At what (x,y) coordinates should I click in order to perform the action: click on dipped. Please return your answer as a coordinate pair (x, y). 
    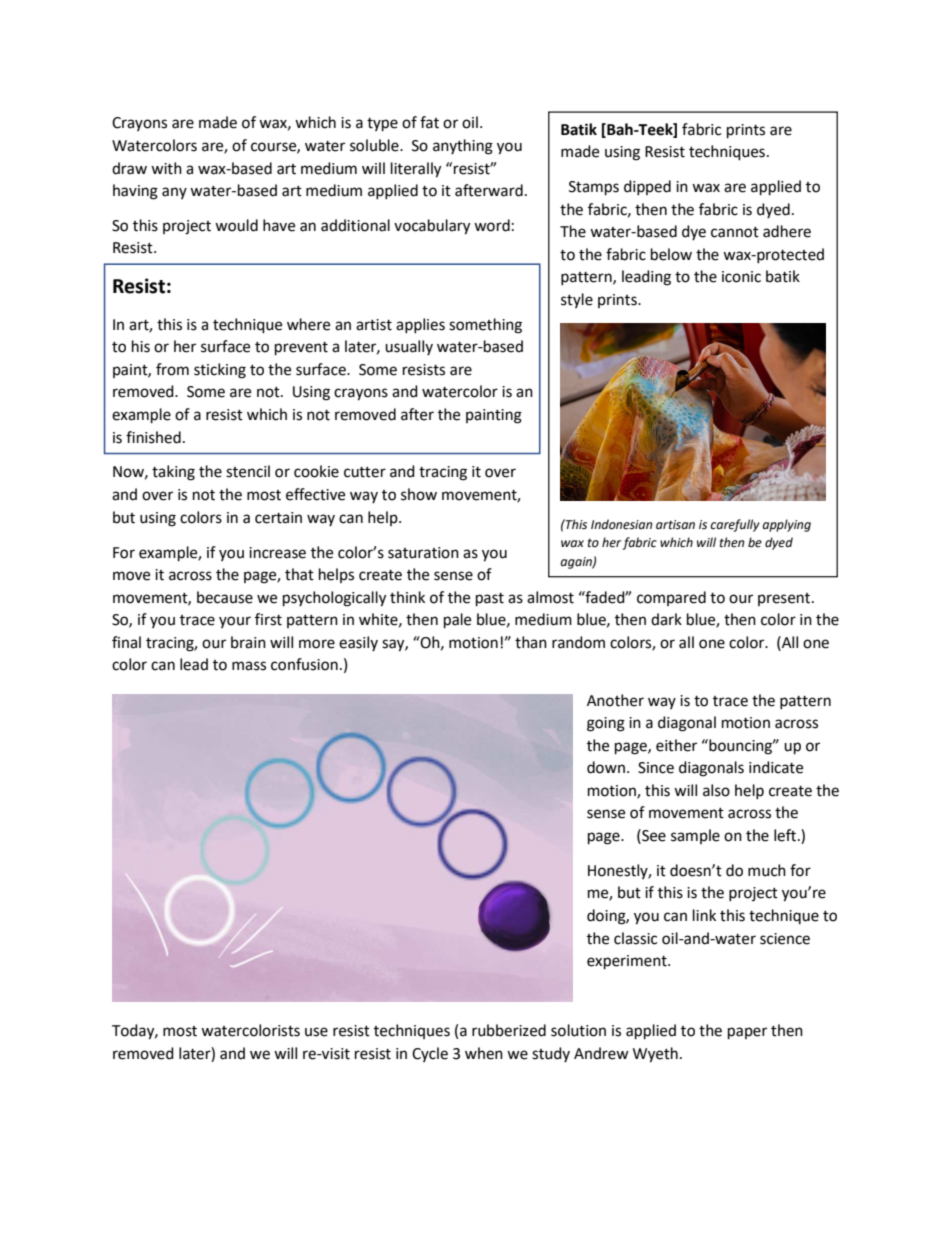
    Looking at the image, I should click on (647, 187).
